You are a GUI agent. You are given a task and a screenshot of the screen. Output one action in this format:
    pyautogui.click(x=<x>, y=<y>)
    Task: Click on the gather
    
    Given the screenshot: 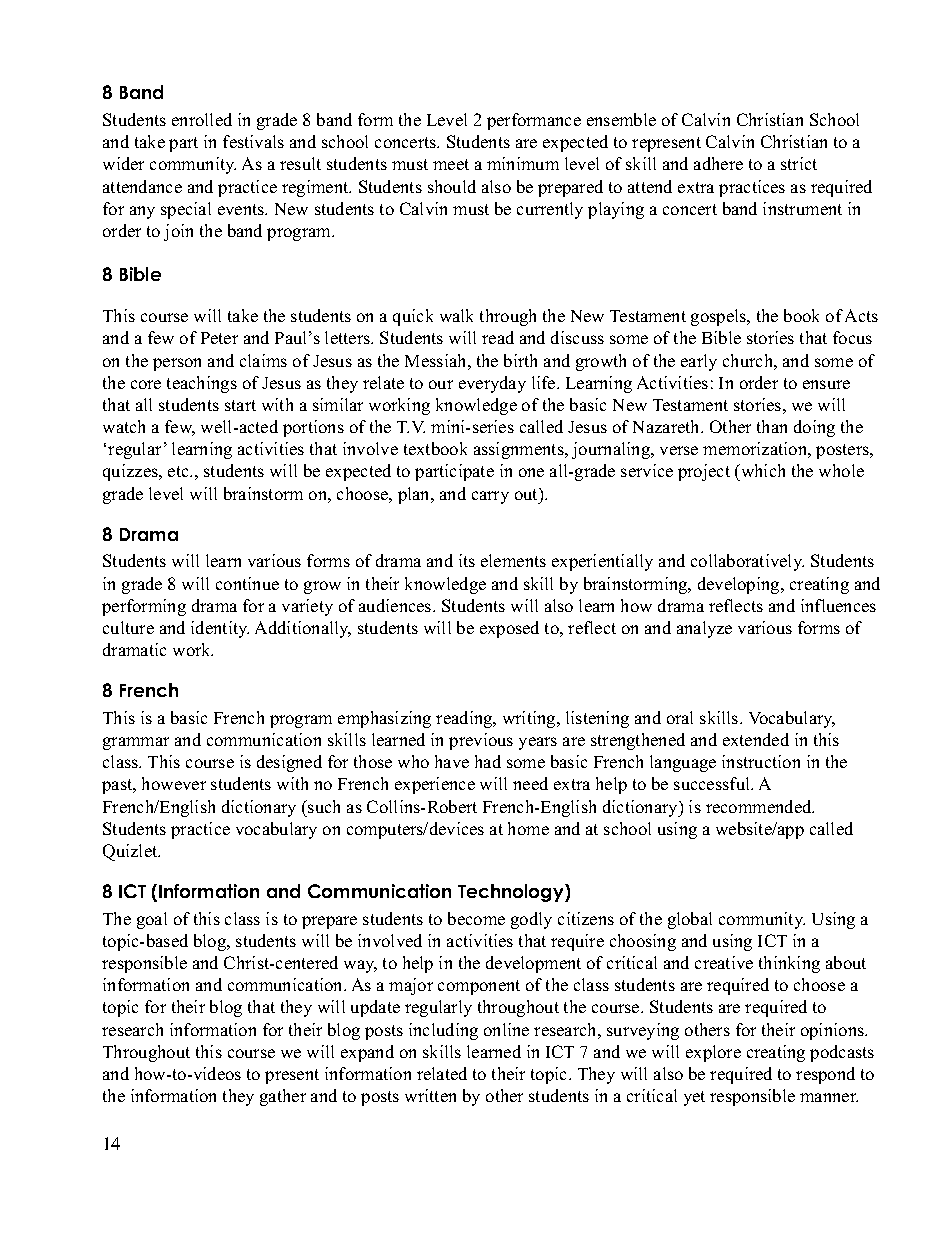 What is the action you would take?
    pyautogui.click(x=283, y=1097)
